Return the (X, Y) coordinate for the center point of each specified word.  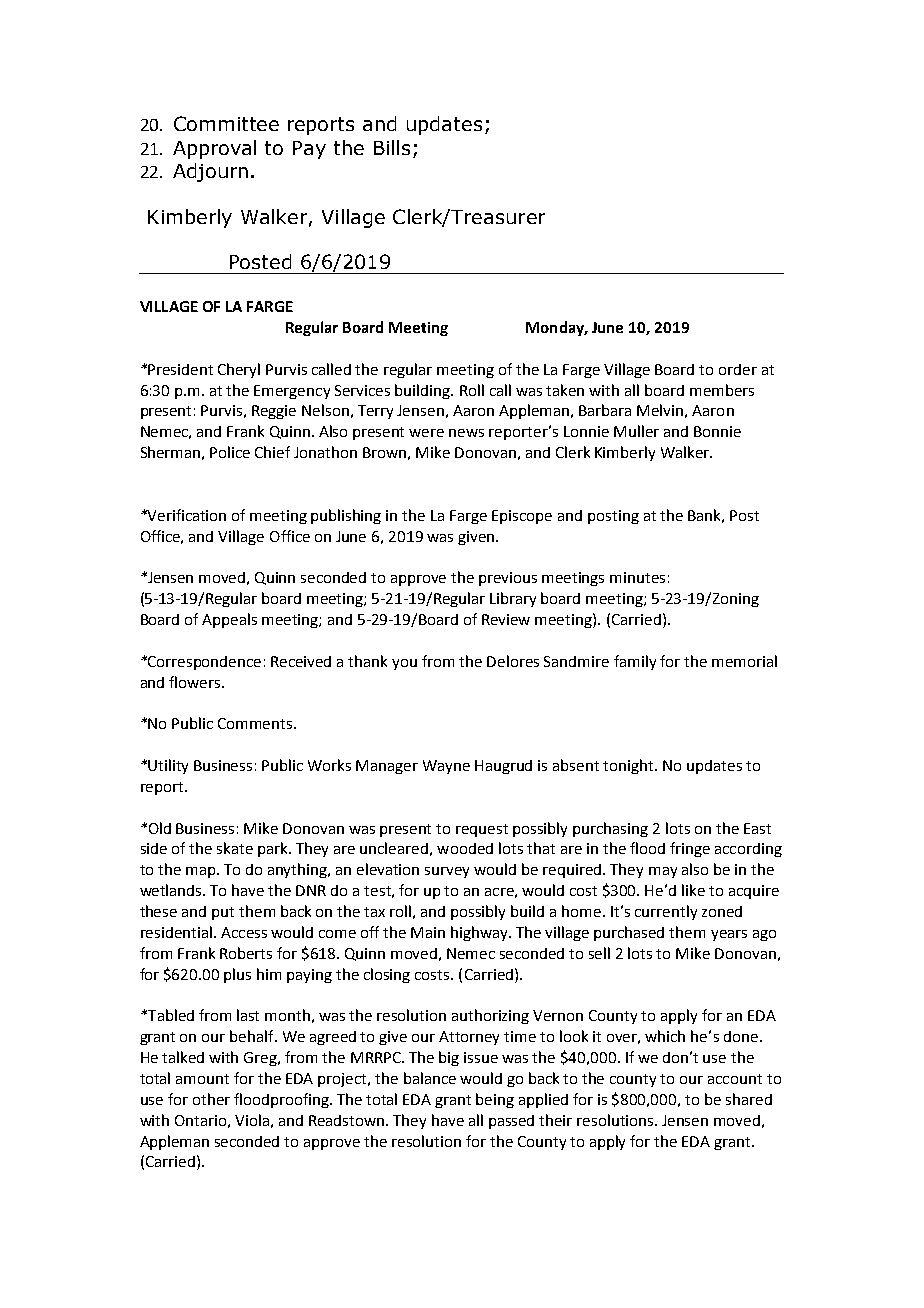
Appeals (229, 620)
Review (506, 619)
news (466, 433)
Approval (214, 149)
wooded (465, 848)
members (722, 390)
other (211, 1099)
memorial (744, 661)
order (738, 369)
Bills (392, 147)
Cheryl (239, 370)
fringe (690, 849)
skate (235, 848)
